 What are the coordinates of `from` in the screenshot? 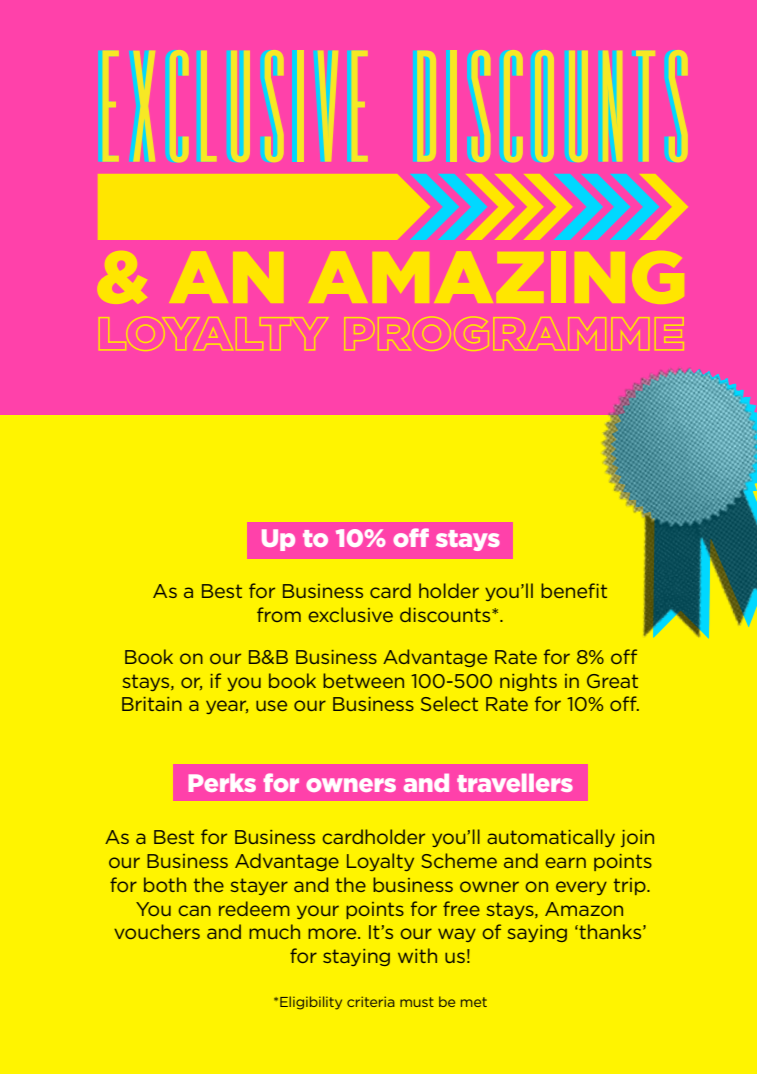 It's located at (279, 614).
